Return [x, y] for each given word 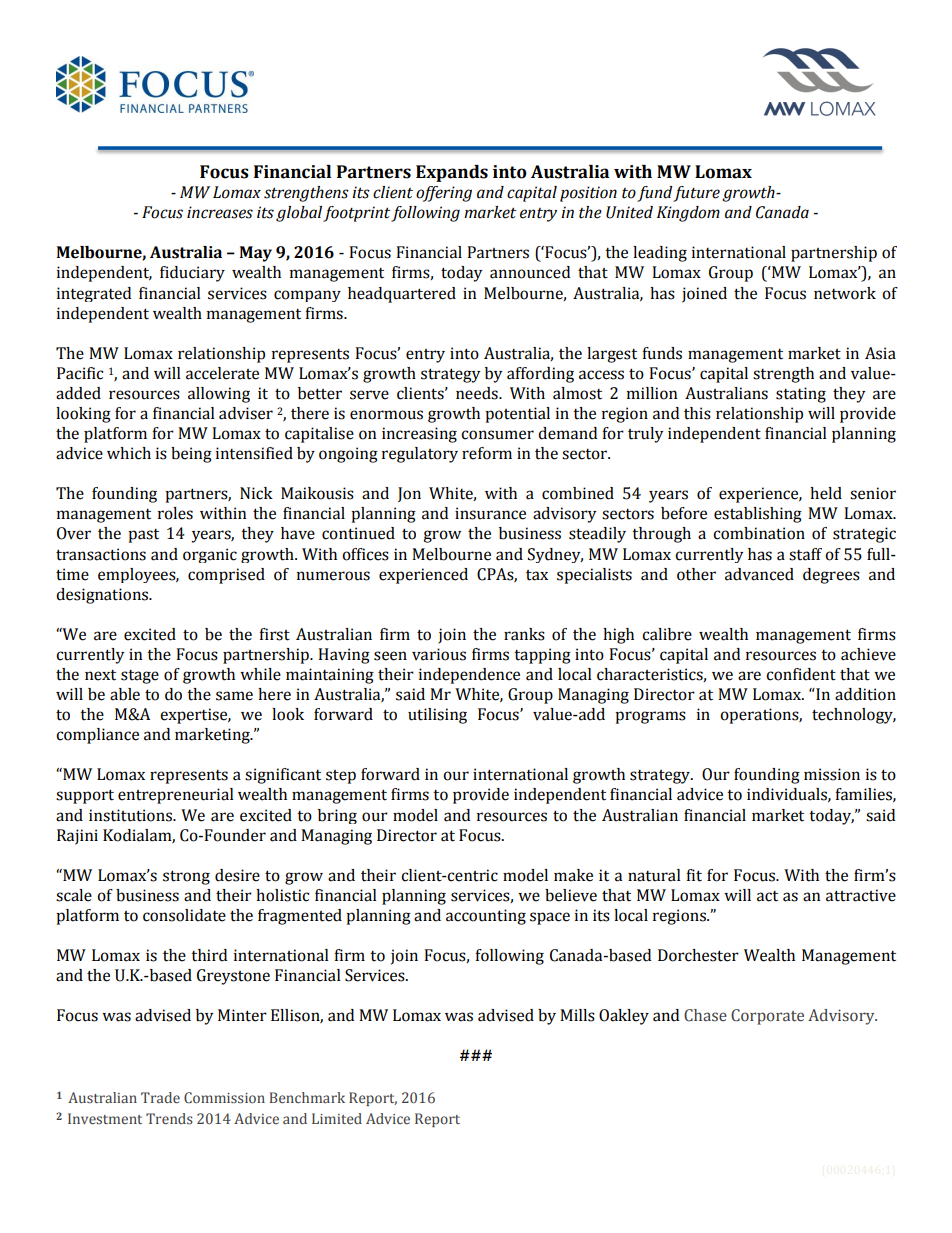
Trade [160, 1097]
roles [175, 513]
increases [220, 212]
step [341, 777]
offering [444, 194]
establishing [758, 515]
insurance [490, 513]
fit [694, 875]
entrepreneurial [176, 796]
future [696, 194]
